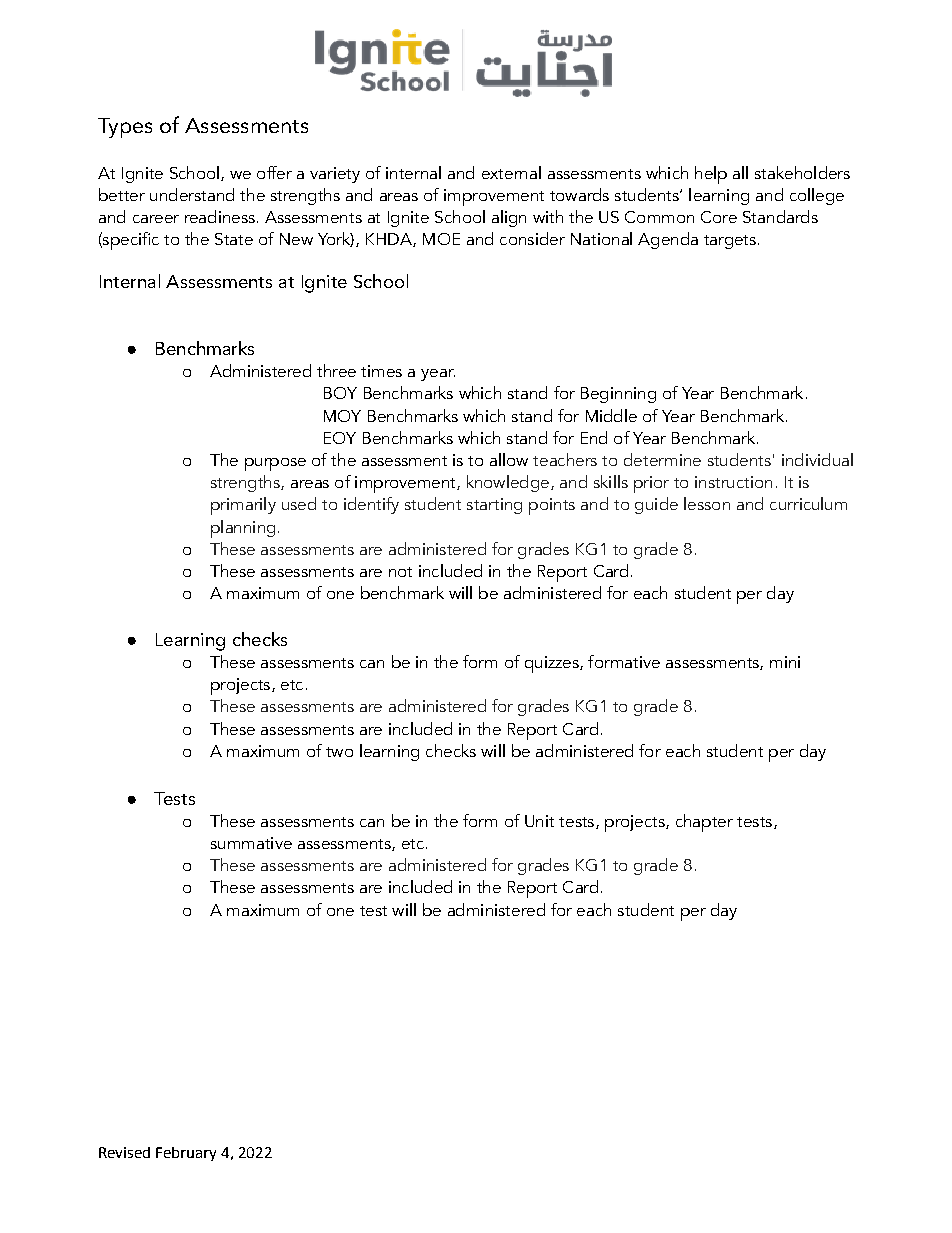 The height and width of the image is (1233, 952). I want to click on quizzes, so click(553, 664).
